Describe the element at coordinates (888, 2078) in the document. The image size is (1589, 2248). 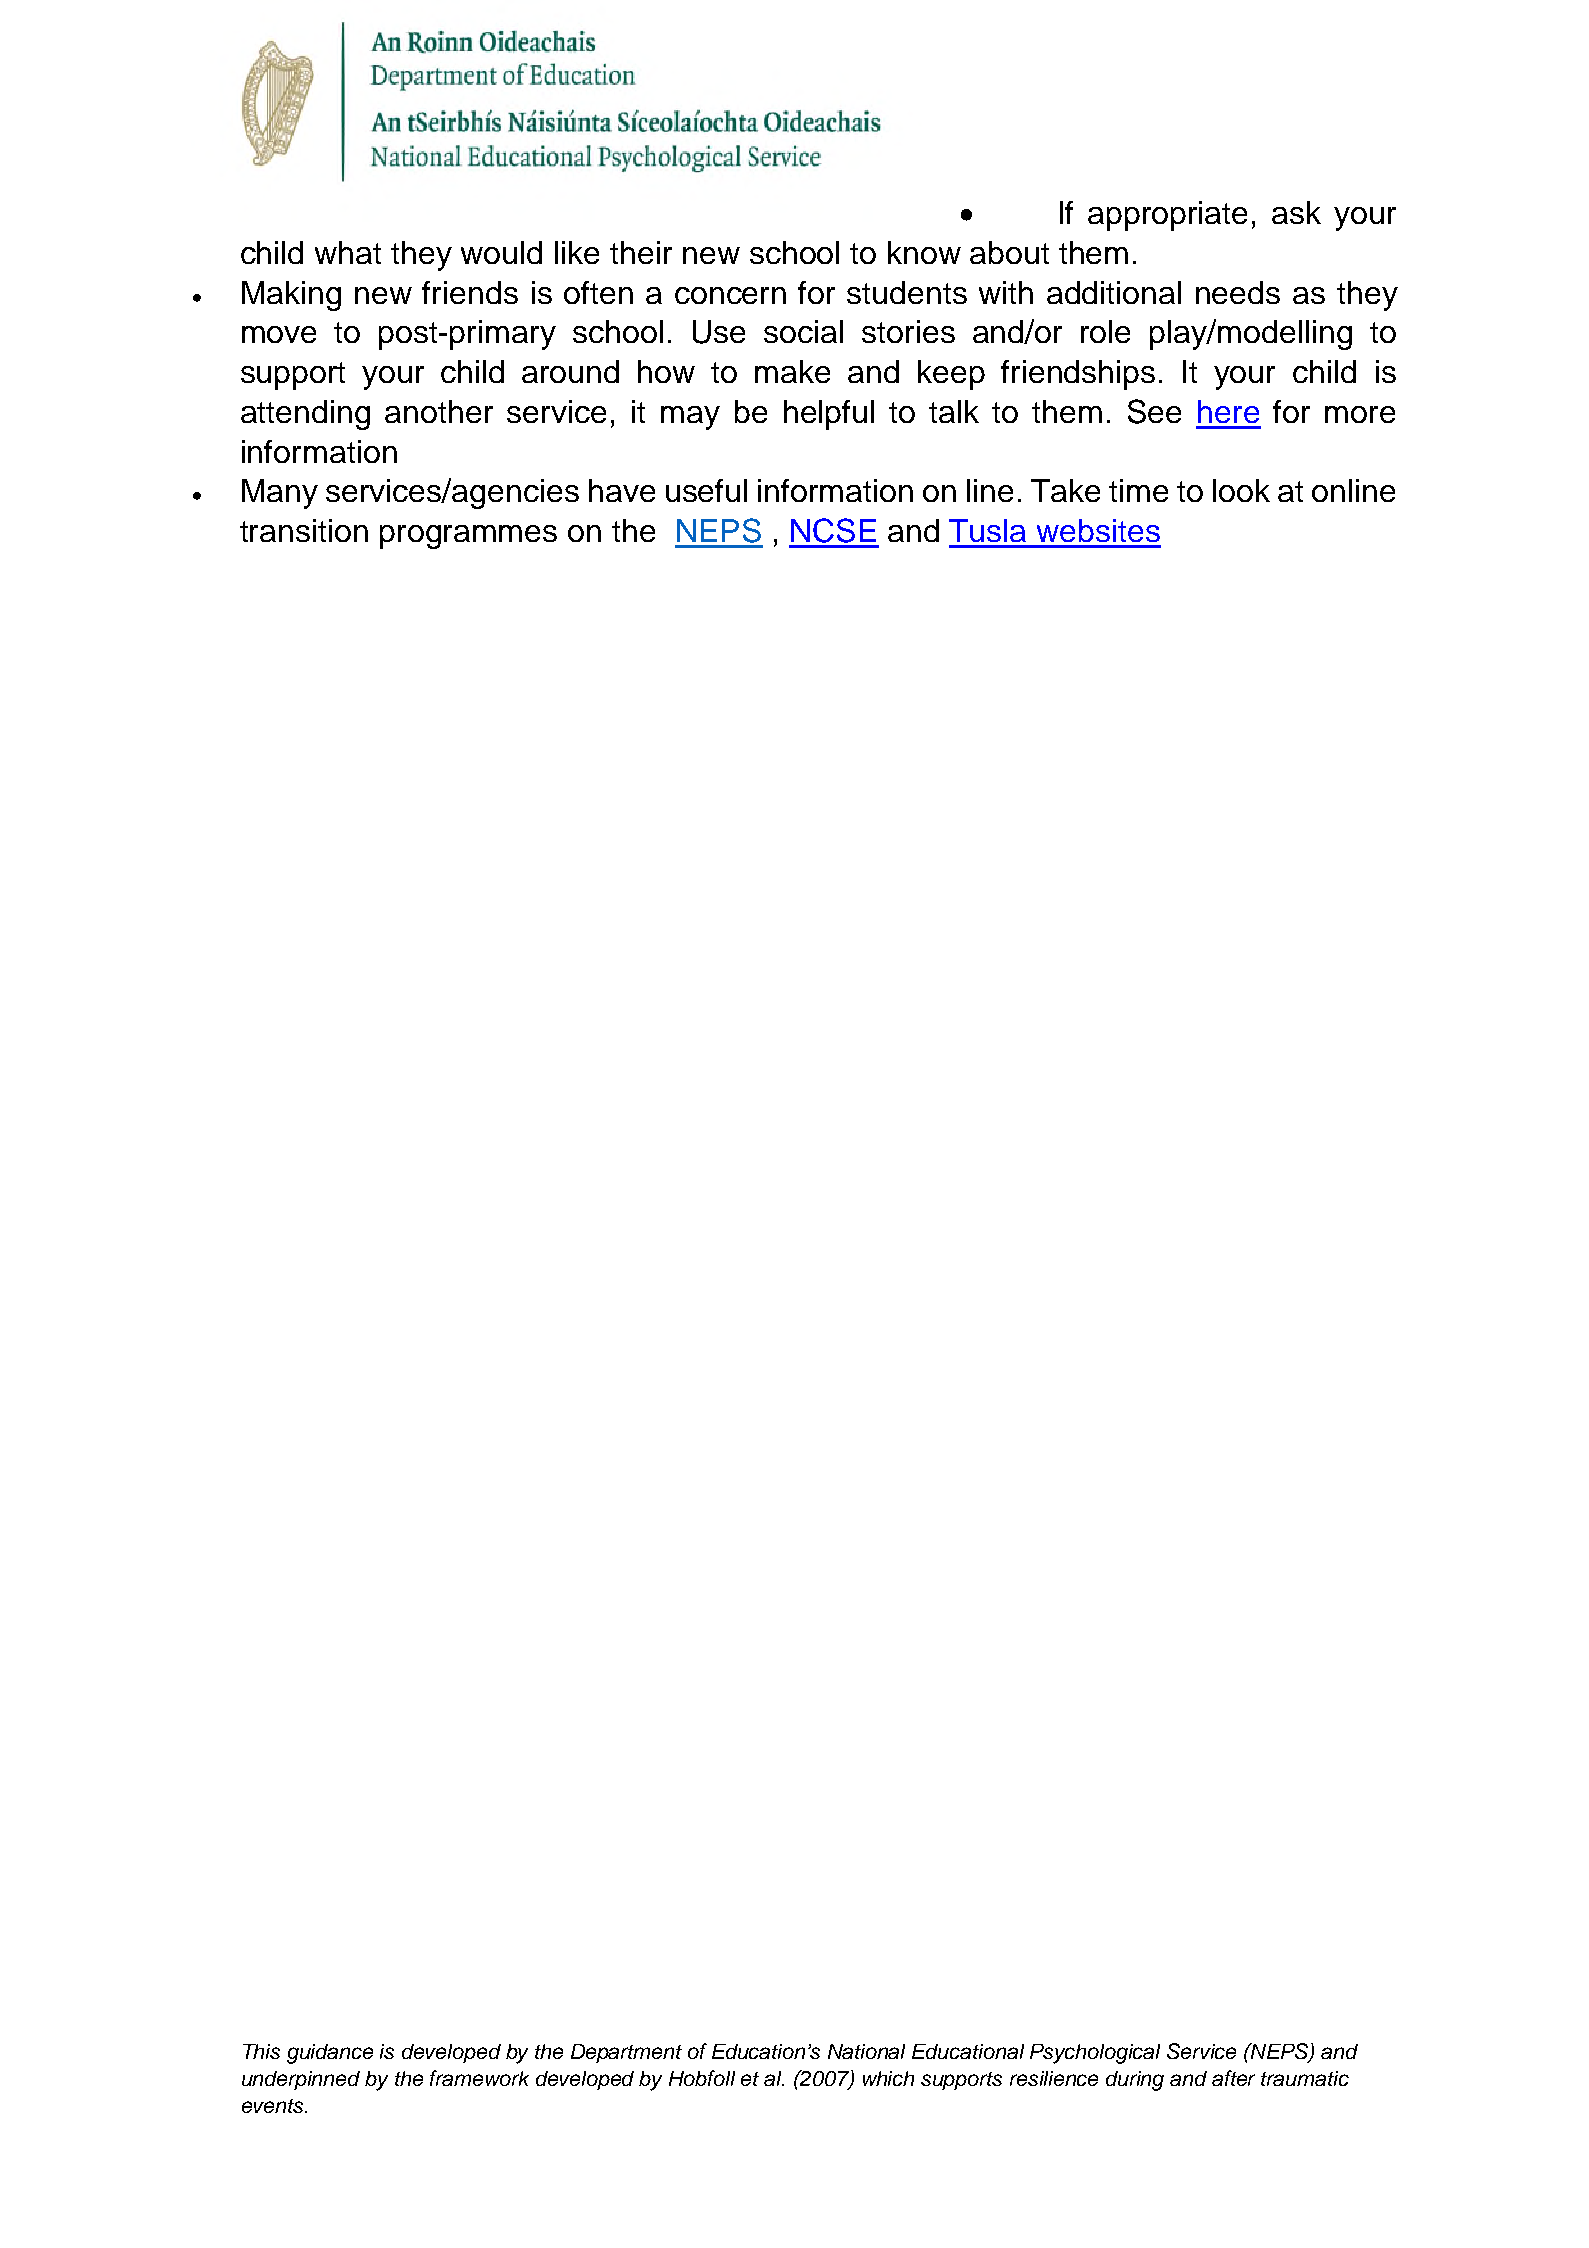
I see `which` at that location.
